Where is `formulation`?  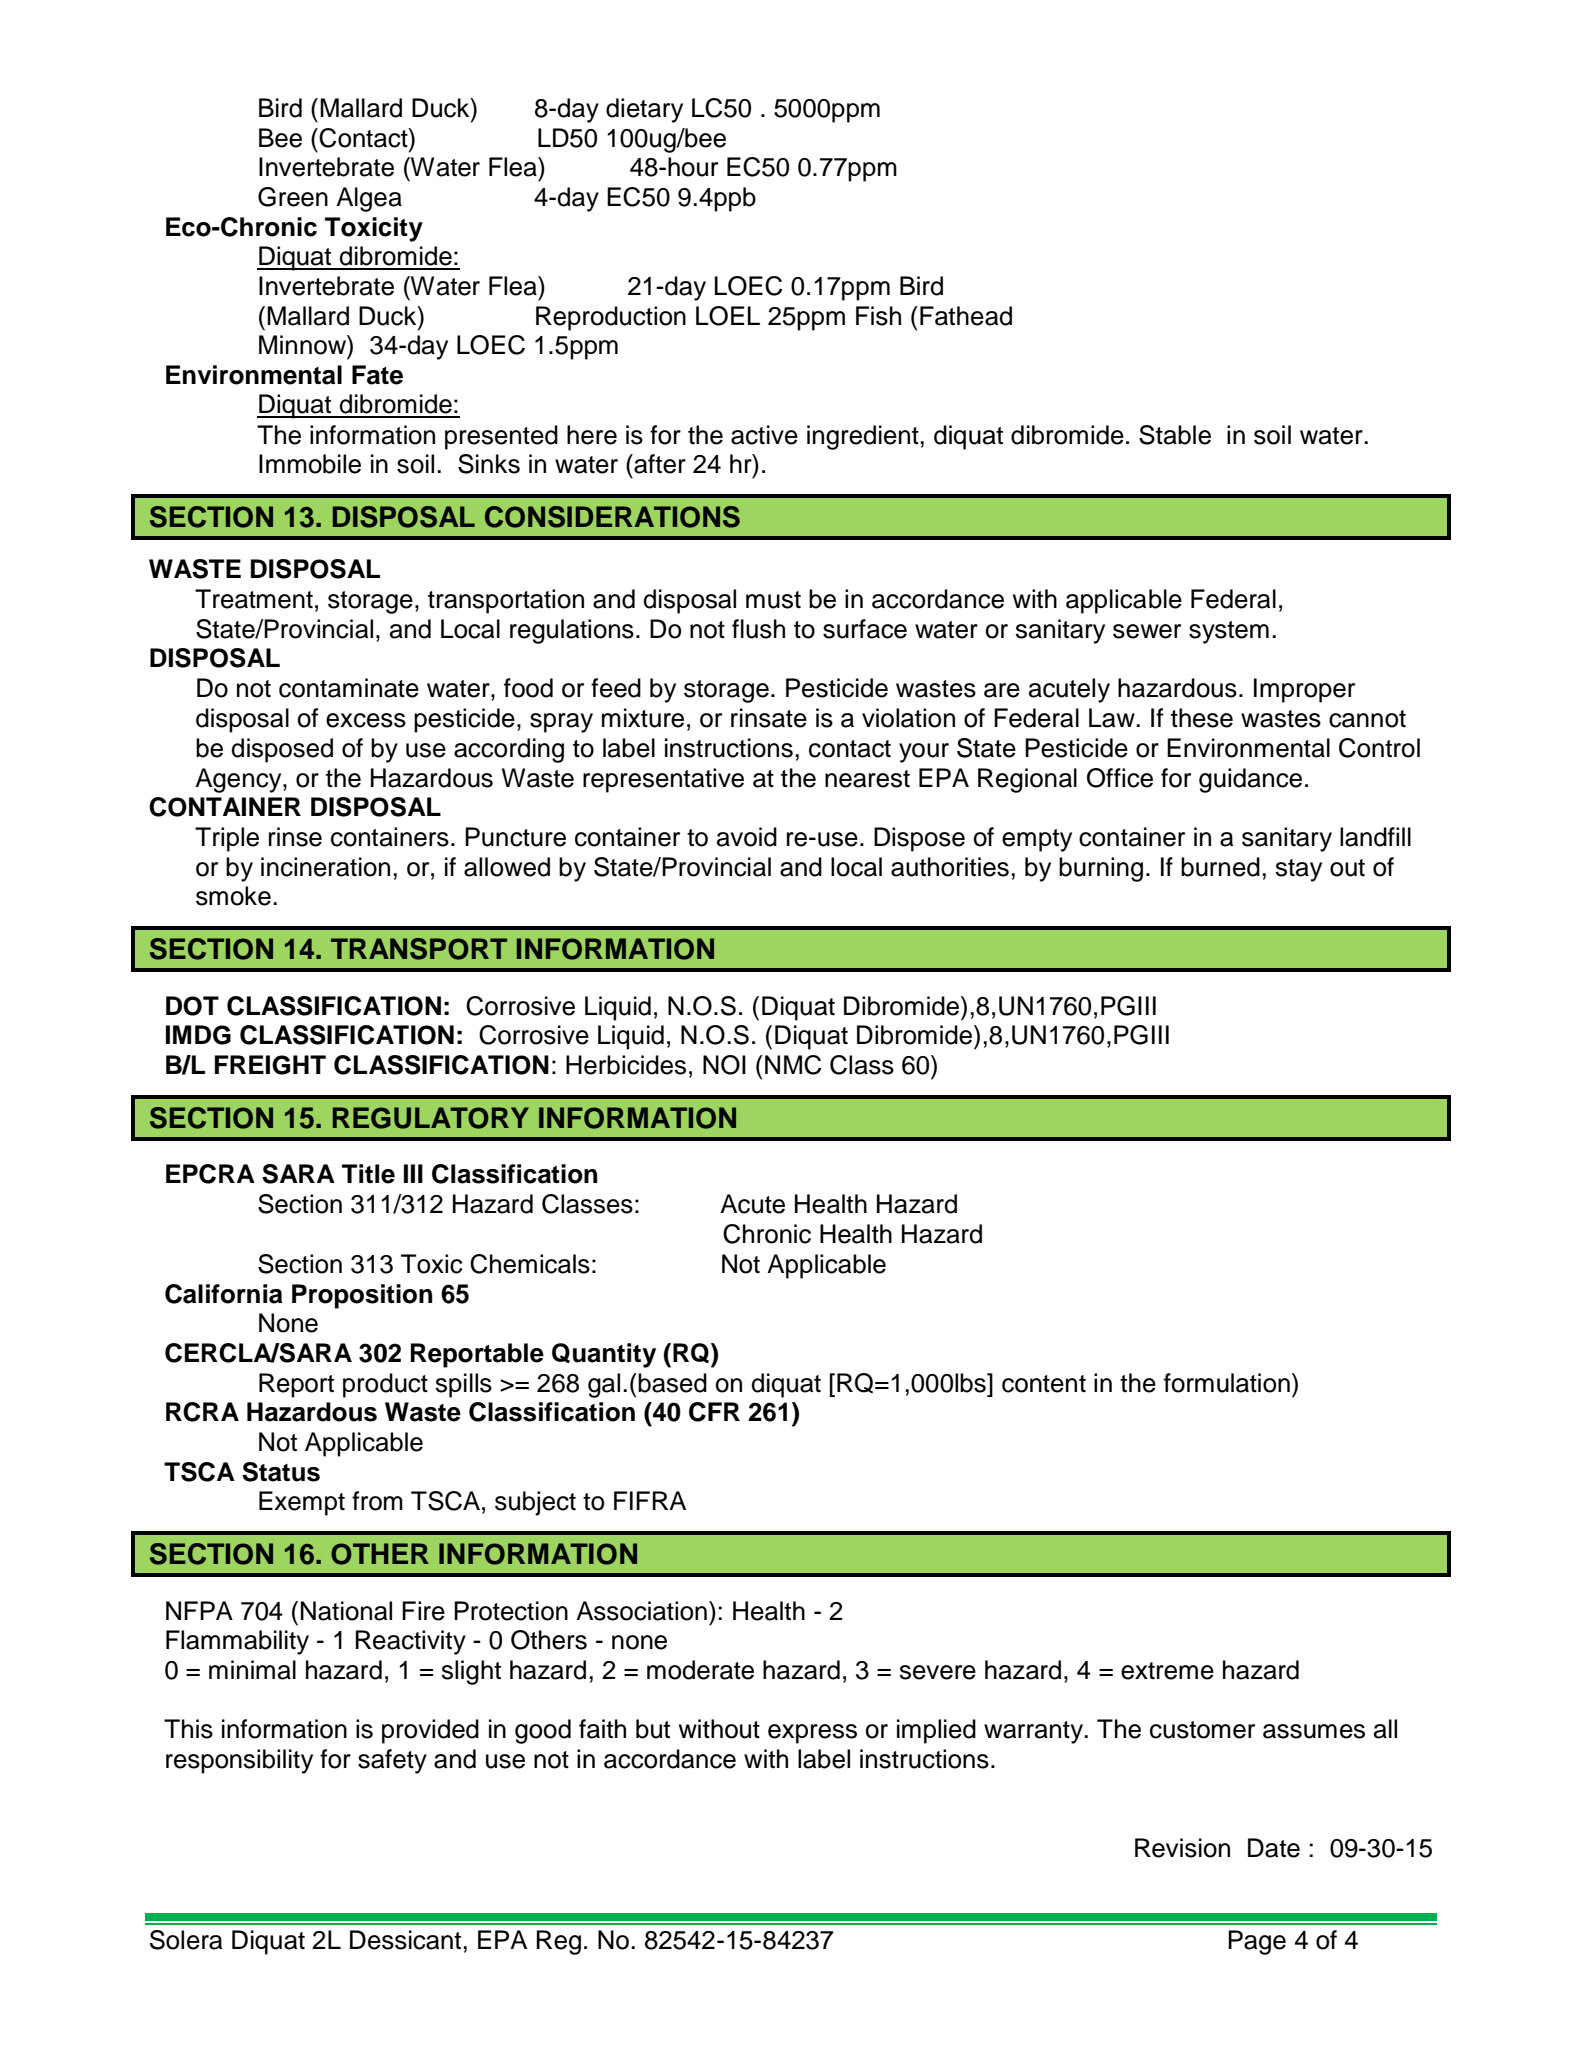
formulation is located at coordinates (1227, 1383).
